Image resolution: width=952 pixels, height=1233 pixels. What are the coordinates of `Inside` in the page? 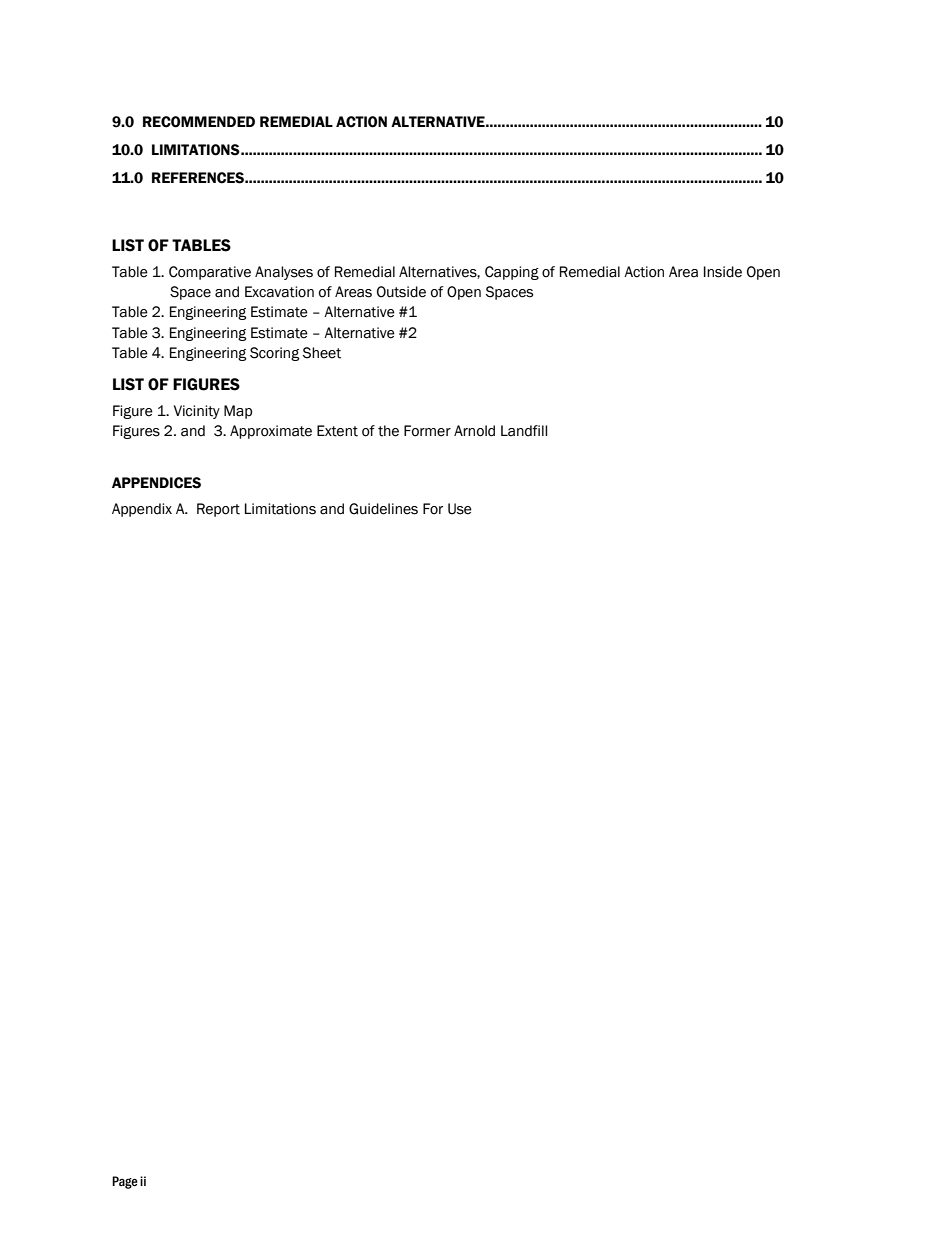 It's located at (723, 272).
